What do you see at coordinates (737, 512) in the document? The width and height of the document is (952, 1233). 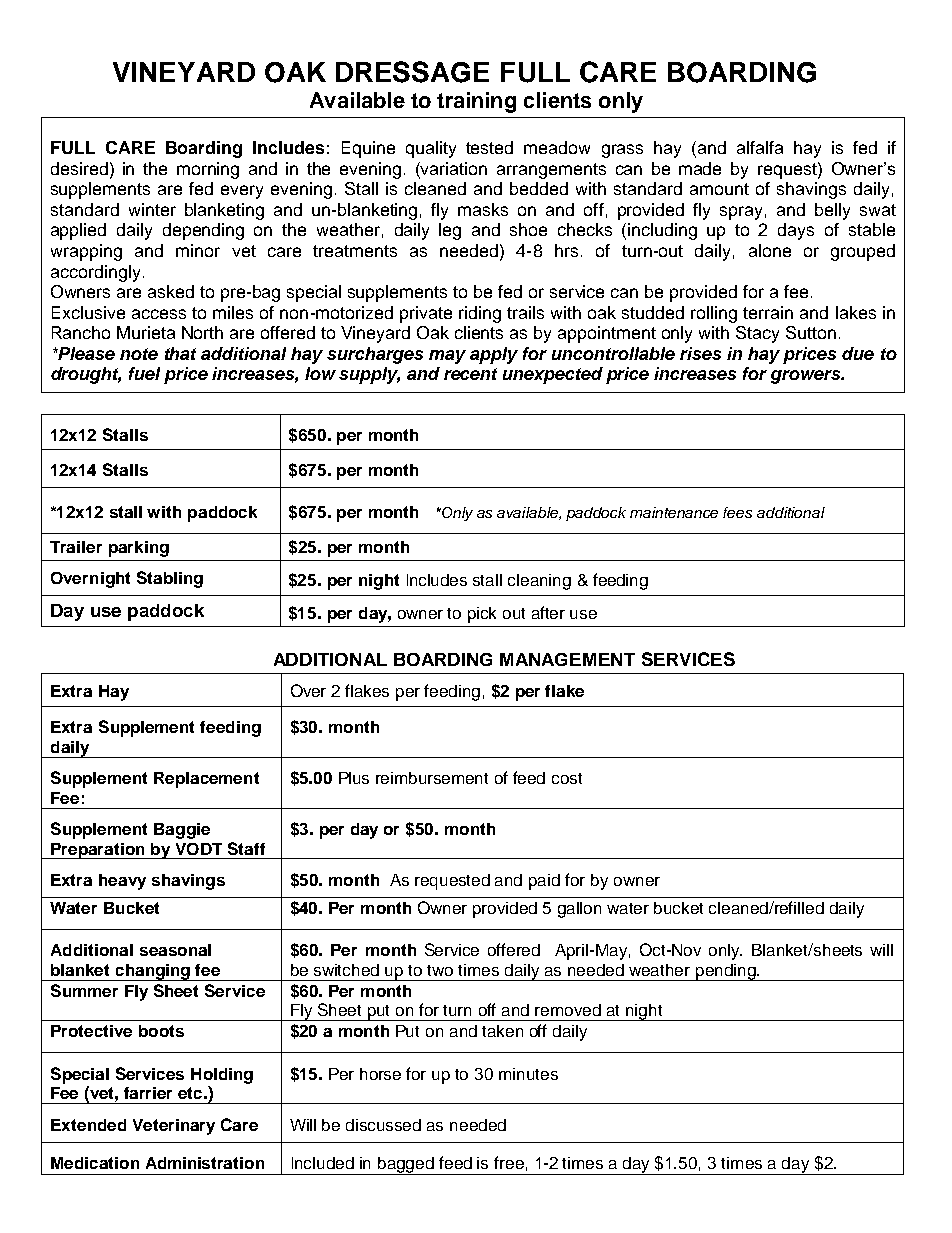 I see `fees` at bounding box center [737, 512].
